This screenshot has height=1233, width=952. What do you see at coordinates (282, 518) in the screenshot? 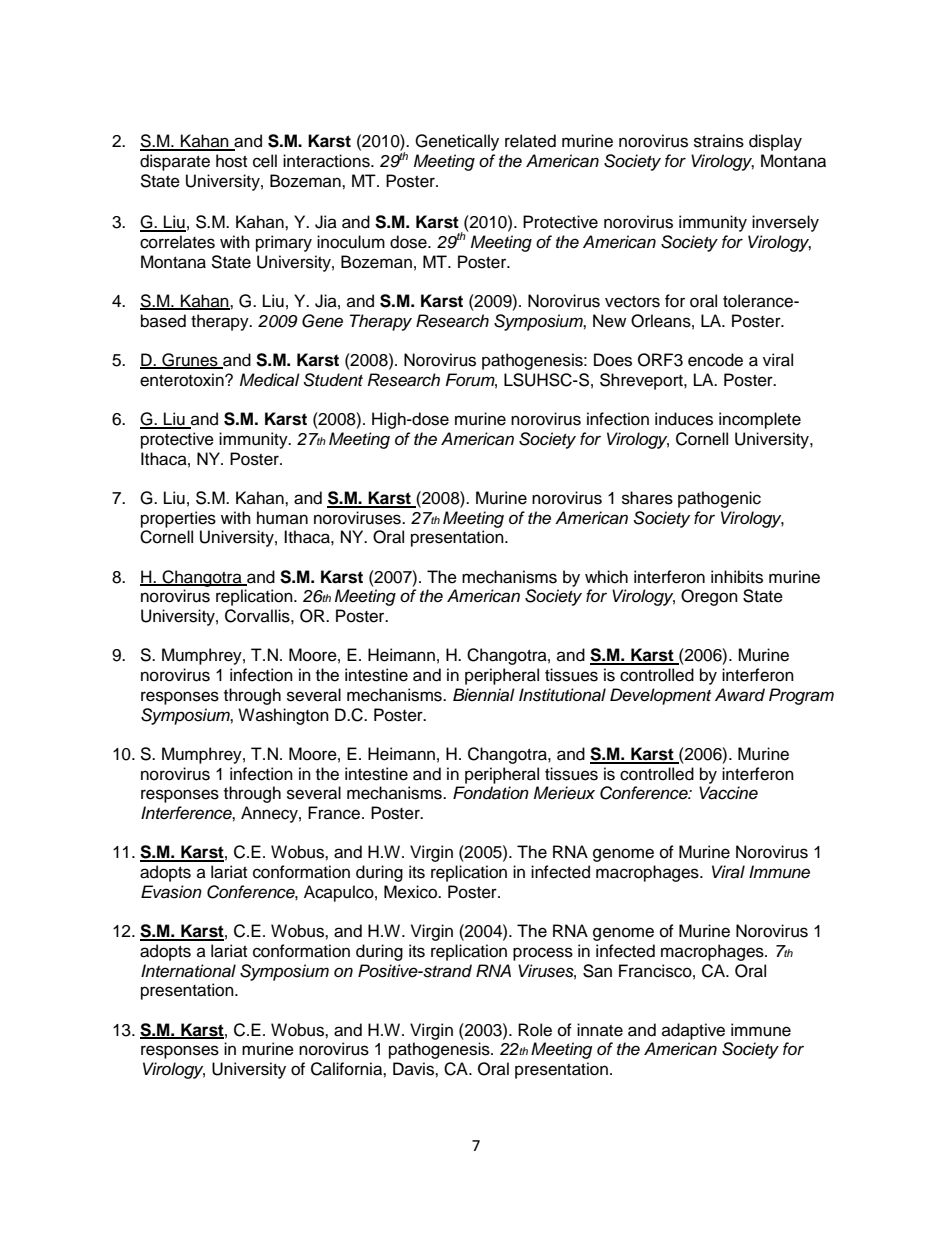
I see `human` at bounding box center [282, 518].
